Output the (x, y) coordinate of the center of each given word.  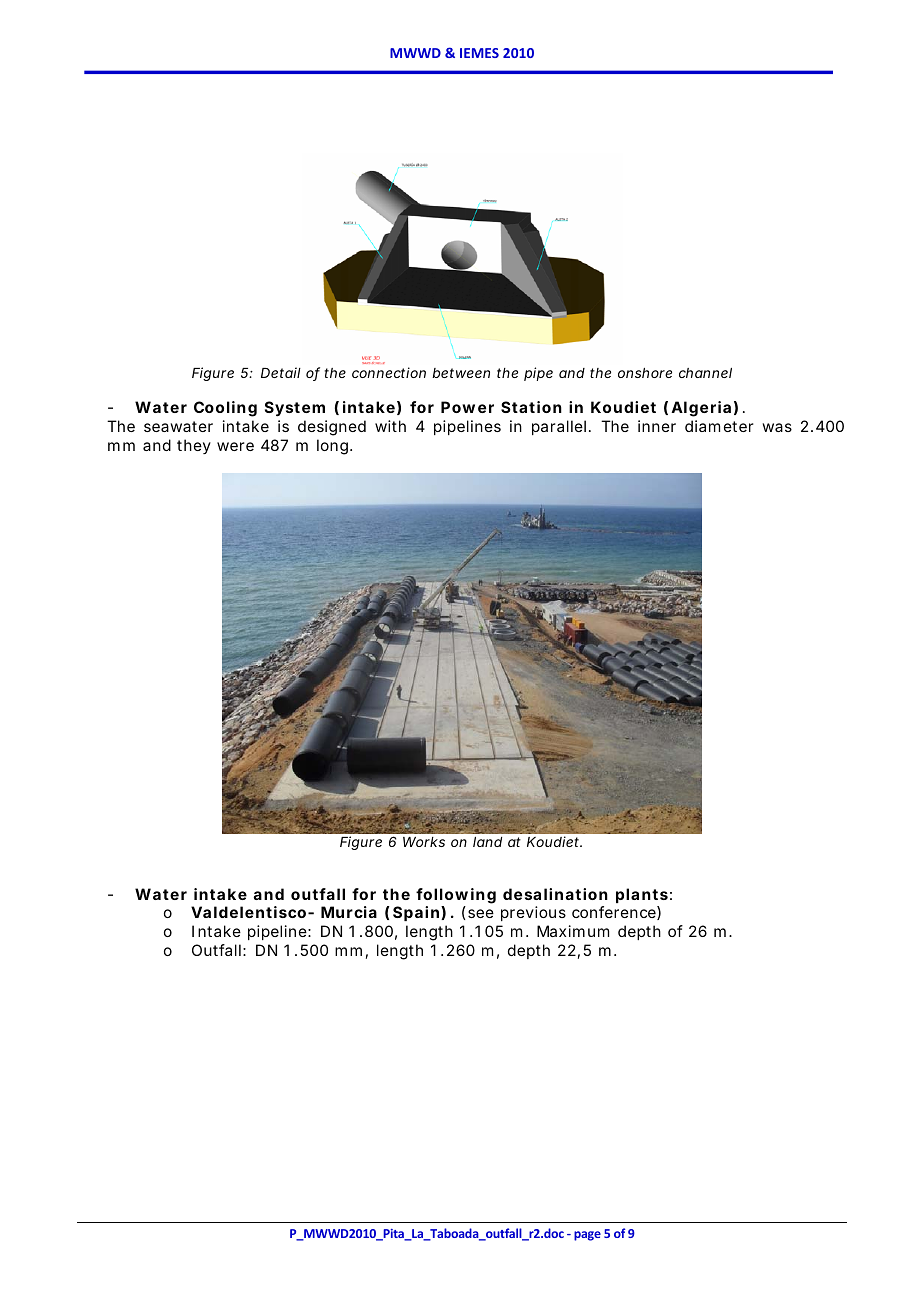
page (587, 1236)
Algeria (701, 409)
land (487, 842)
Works (424, 842)
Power (467, 407)
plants (642, 895)
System (295, 409)
